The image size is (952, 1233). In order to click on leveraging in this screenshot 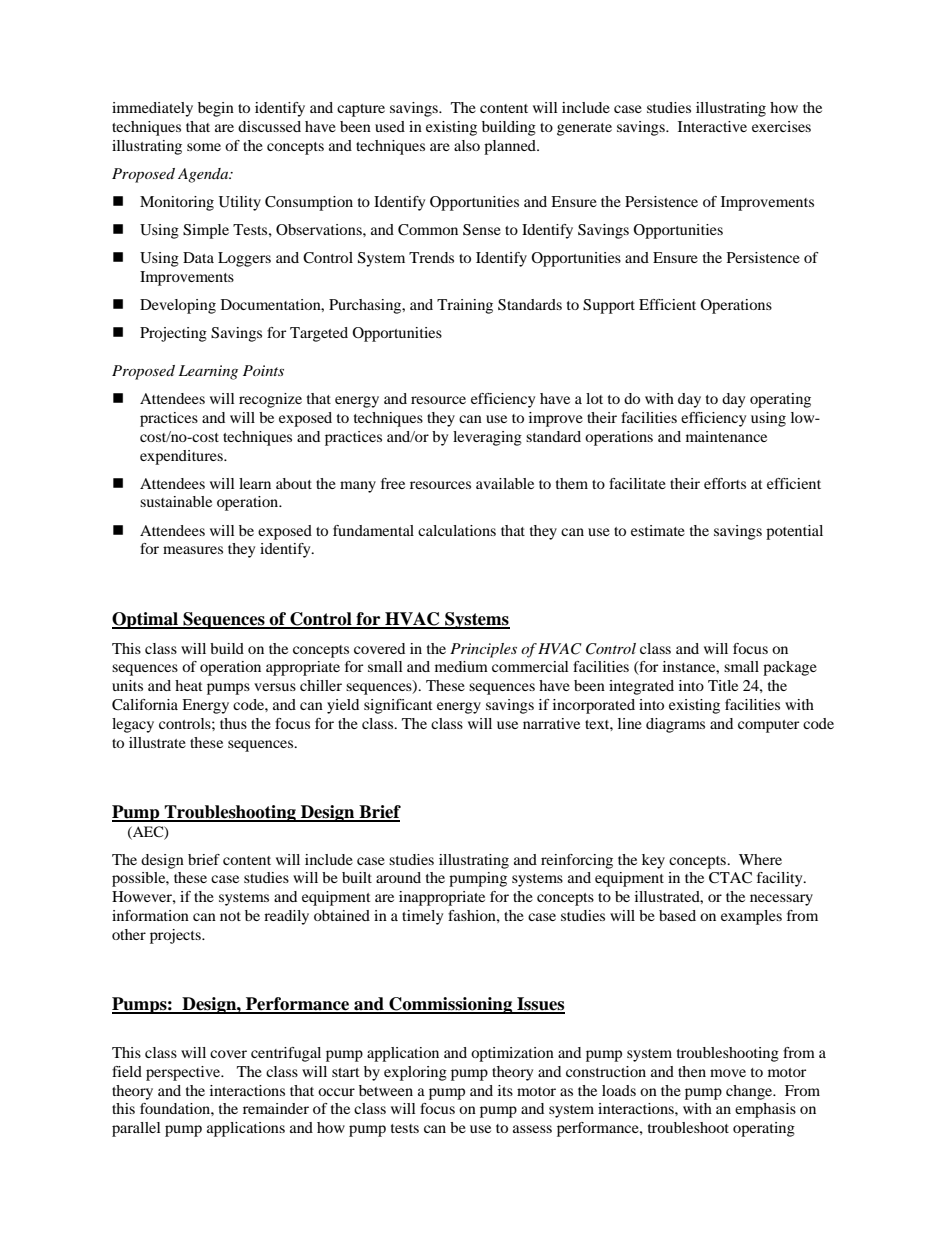, I will do `click(487, 438)`.
